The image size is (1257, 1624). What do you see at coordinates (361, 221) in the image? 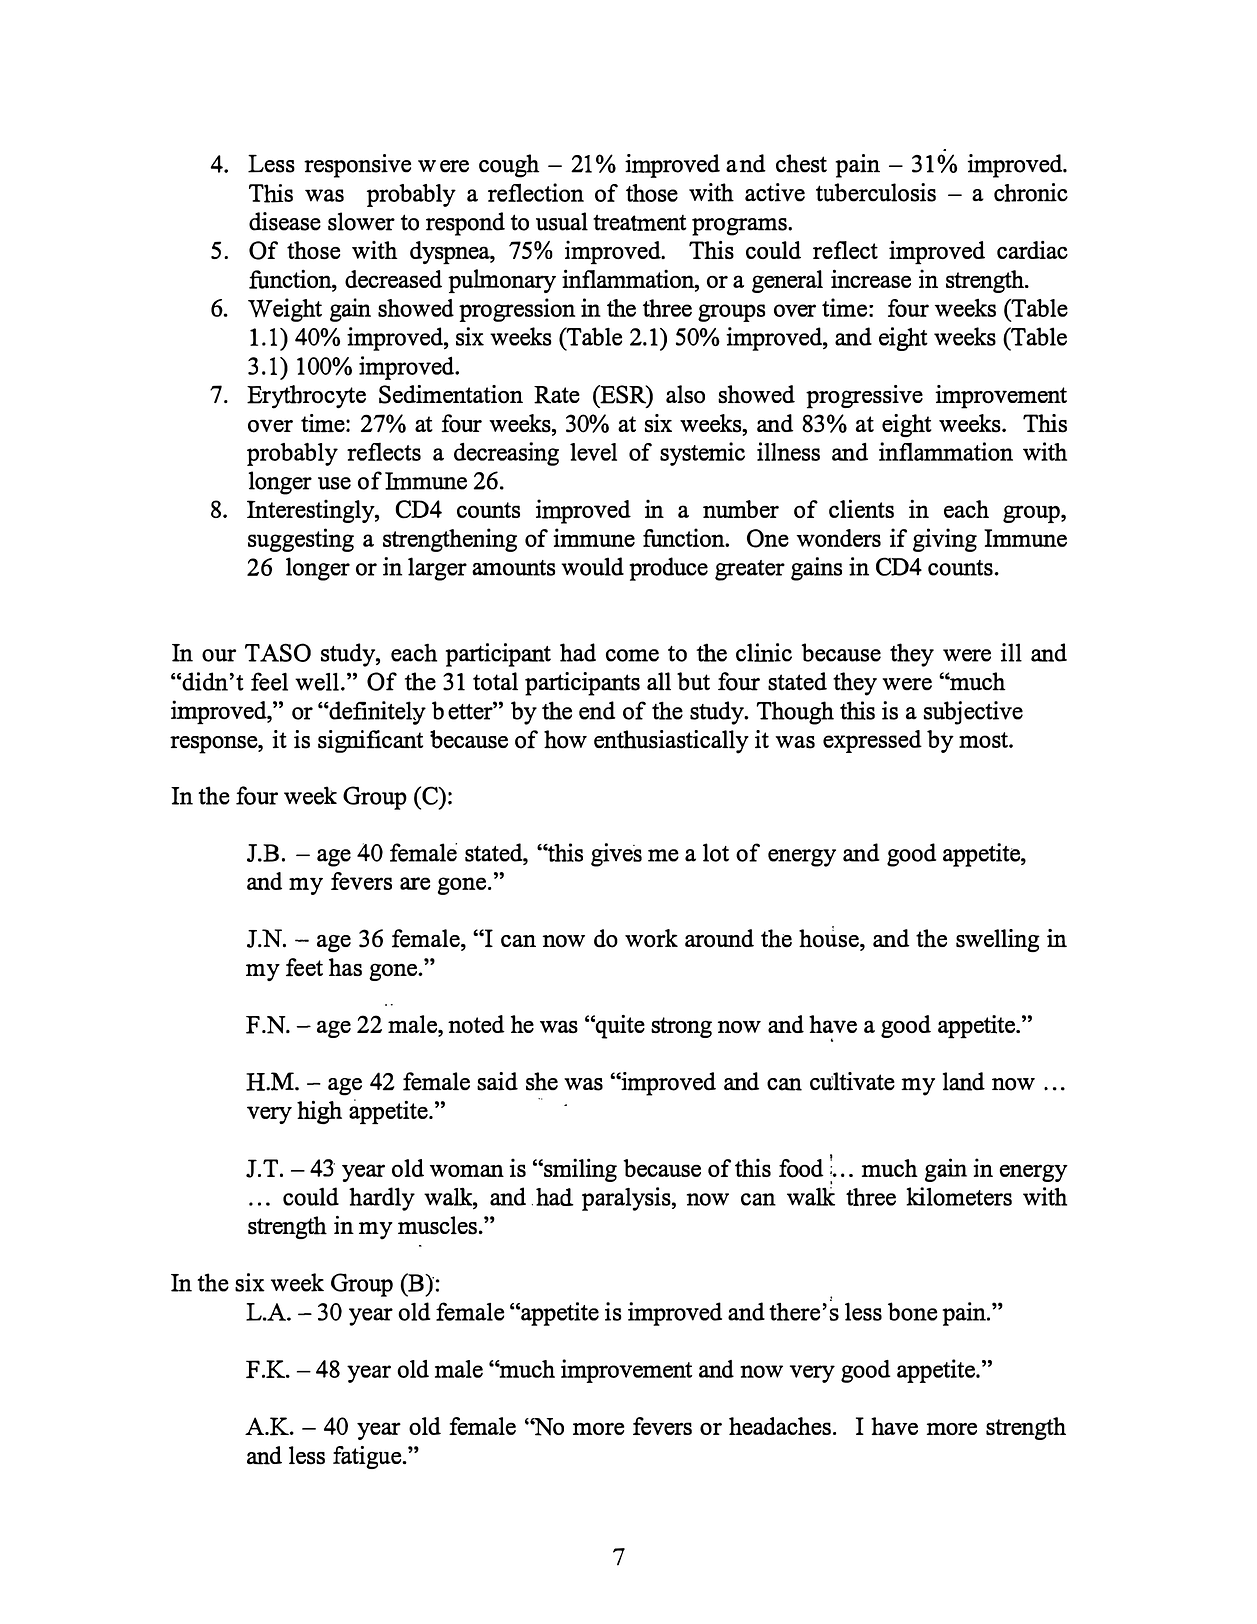
I see `slower` at bounding box center [361, 221].
